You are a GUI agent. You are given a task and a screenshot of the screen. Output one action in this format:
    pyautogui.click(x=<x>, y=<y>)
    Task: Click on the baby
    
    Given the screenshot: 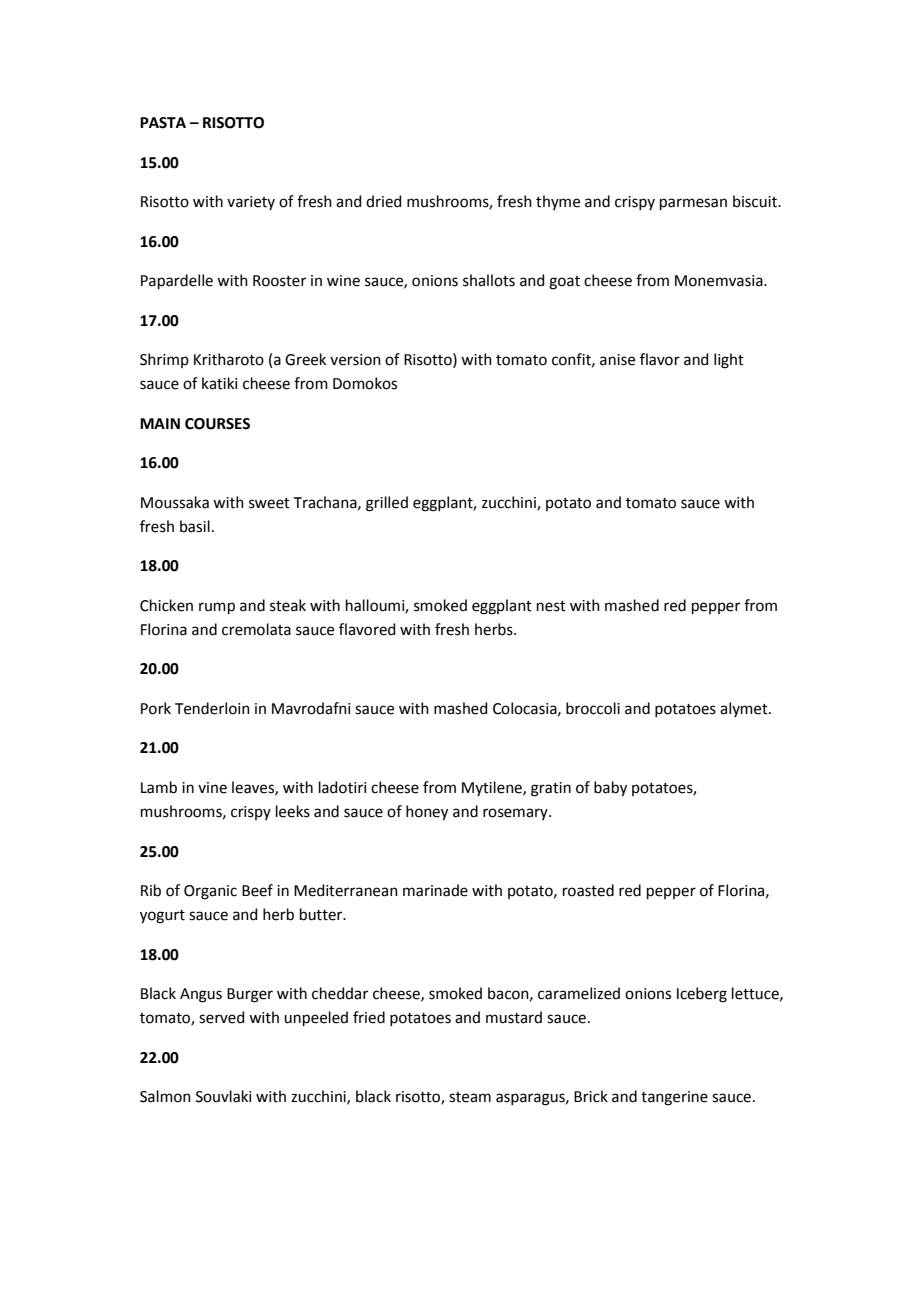 What is the action you would take?
    pyautogui.click(x=610, y=789)
